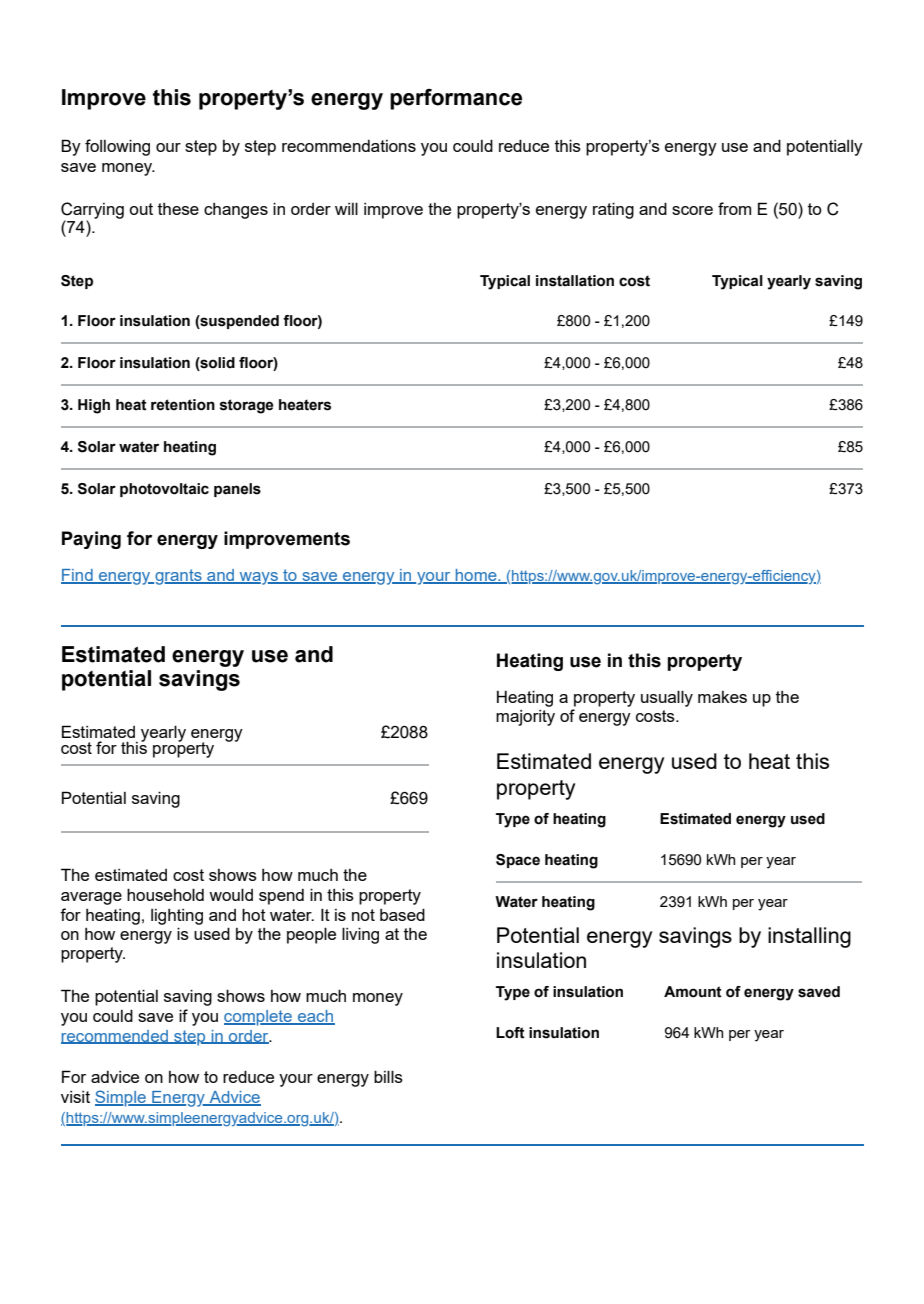 The image size is (924, 1304). Describe the element at coordinates (693, 992) in the screenshot. I see `Amount` at that location.
